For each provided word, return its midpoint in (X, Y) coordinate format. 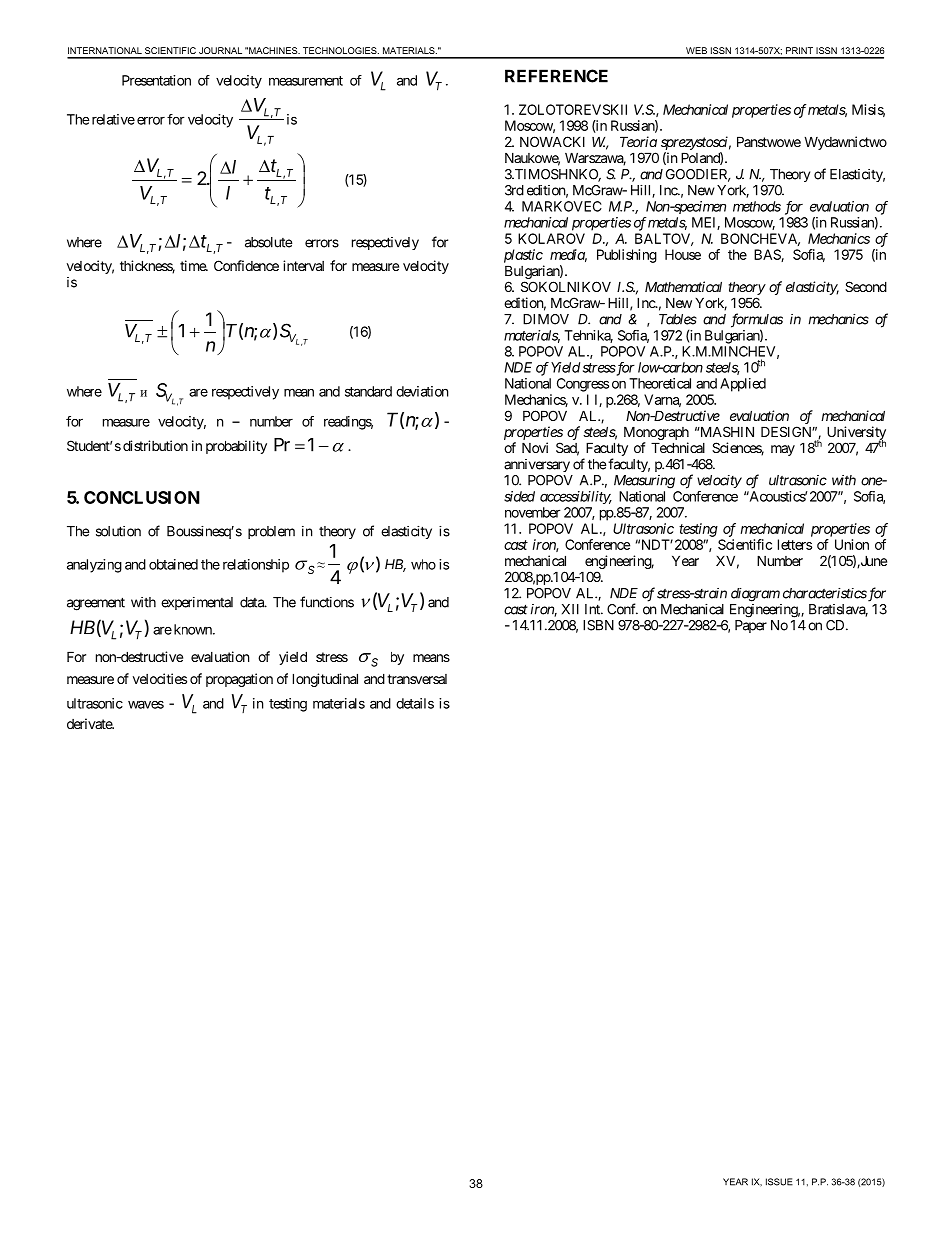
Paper (751, 626)
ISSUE (779, 1182)
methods (757, 206)
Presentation (156, 80)
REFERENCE (556, 76)
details (415, 703)
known (192, 629)
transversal (417, 679)
